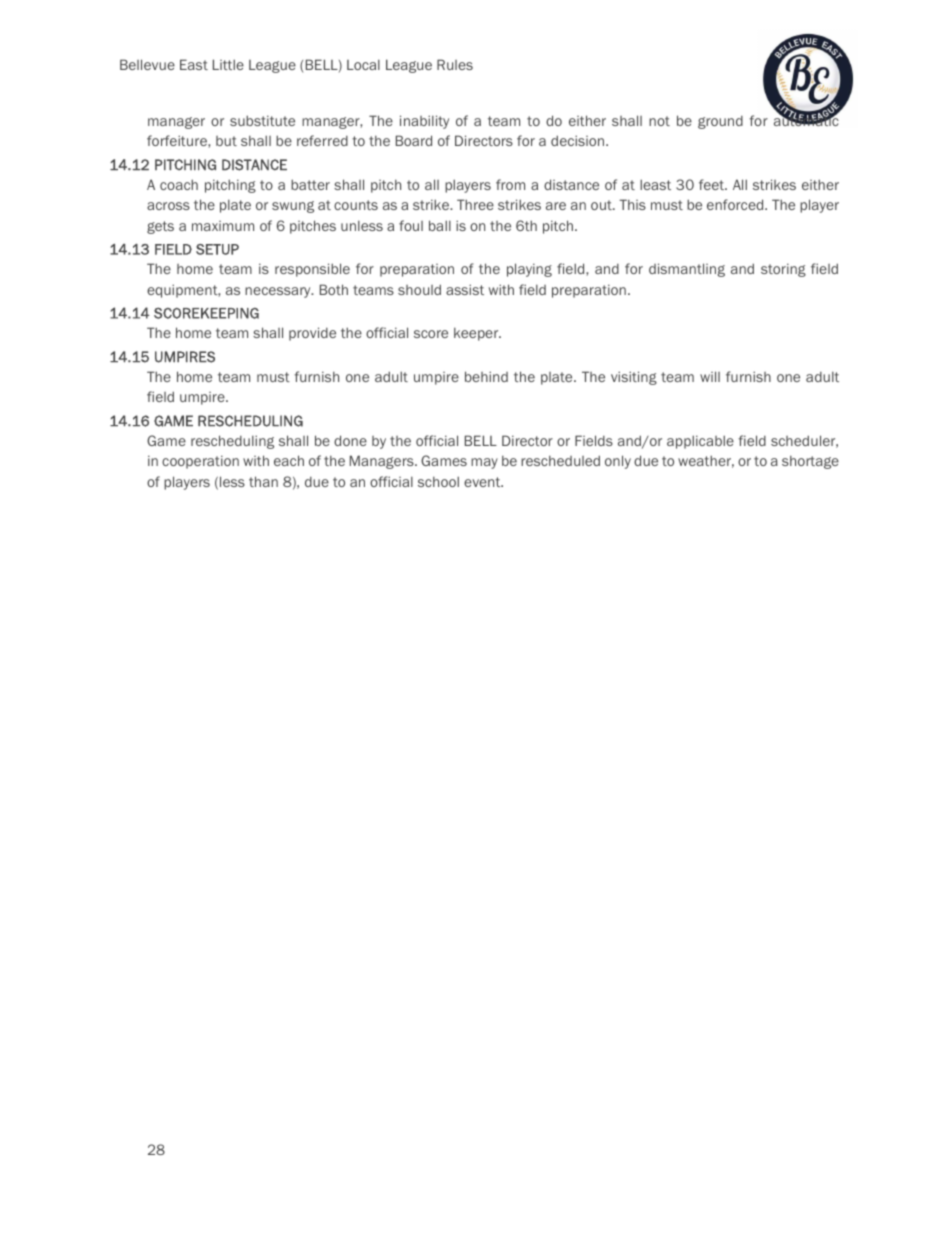 Image resolution: width=952 pixels, height=1233 pixels. What do you see at coordinates (687, 270) in the document?
I see `dismantling` at bounding box center [687, 270].
